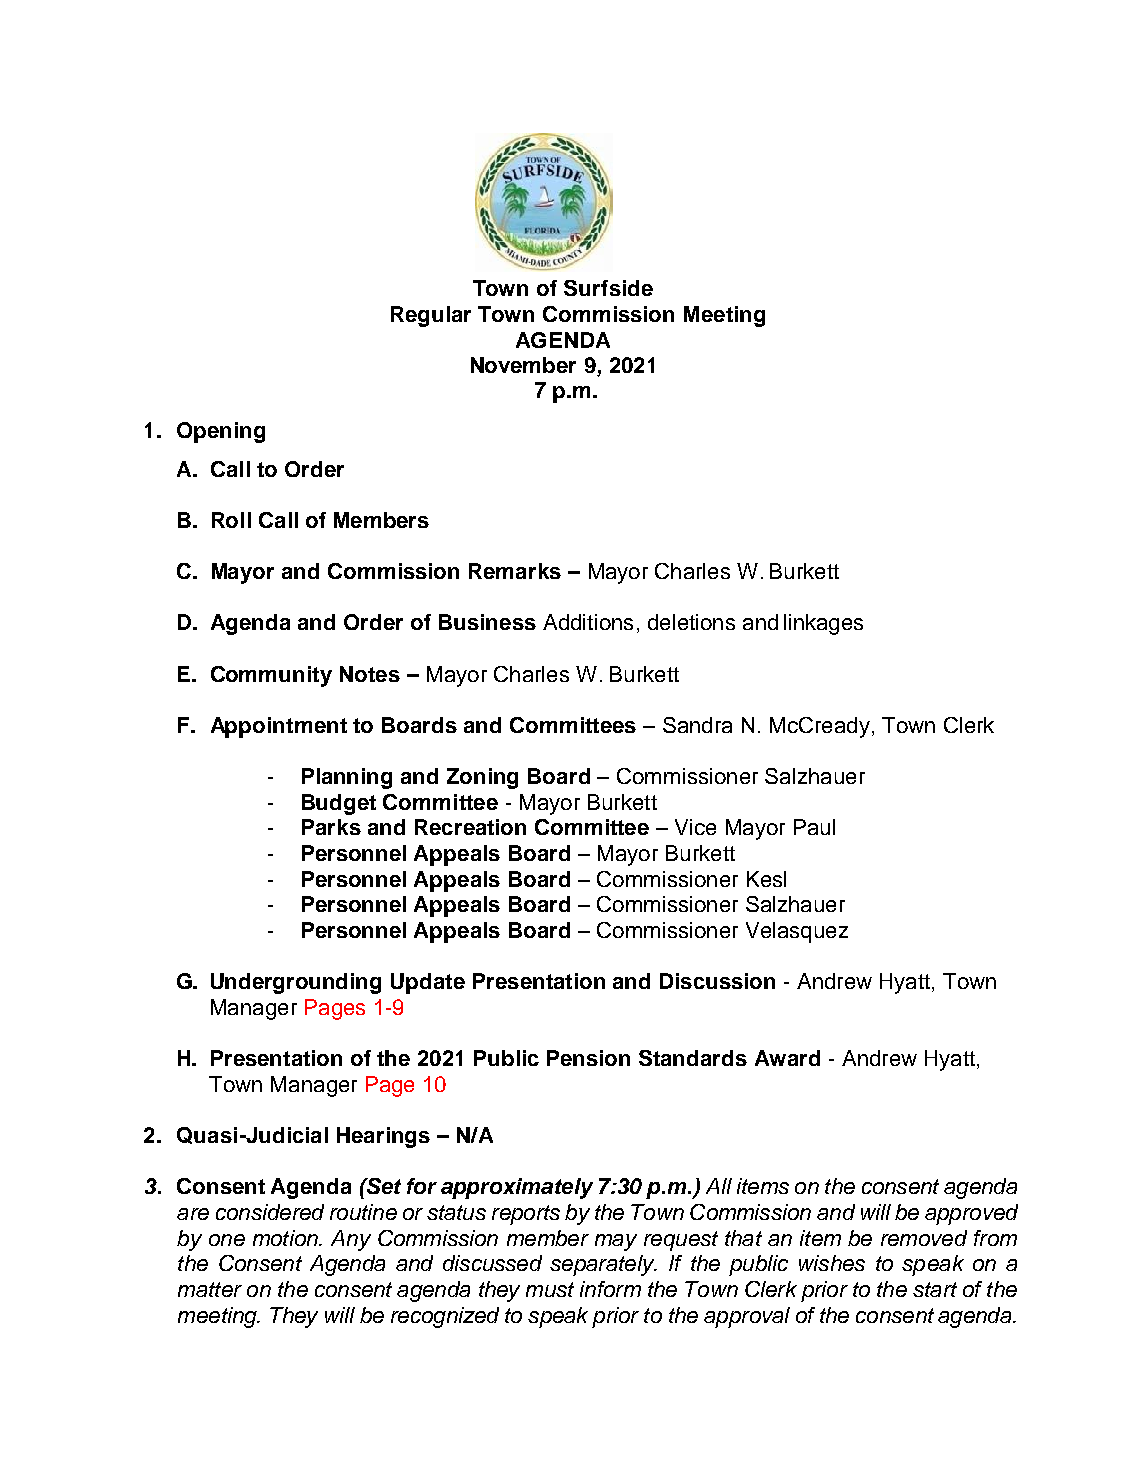 The width and height of the screenshot is (1136, 1471). What do you see at coordinates (823, 624) in the screenshot?
I see `linkages` at bounding box center [823, 624].
